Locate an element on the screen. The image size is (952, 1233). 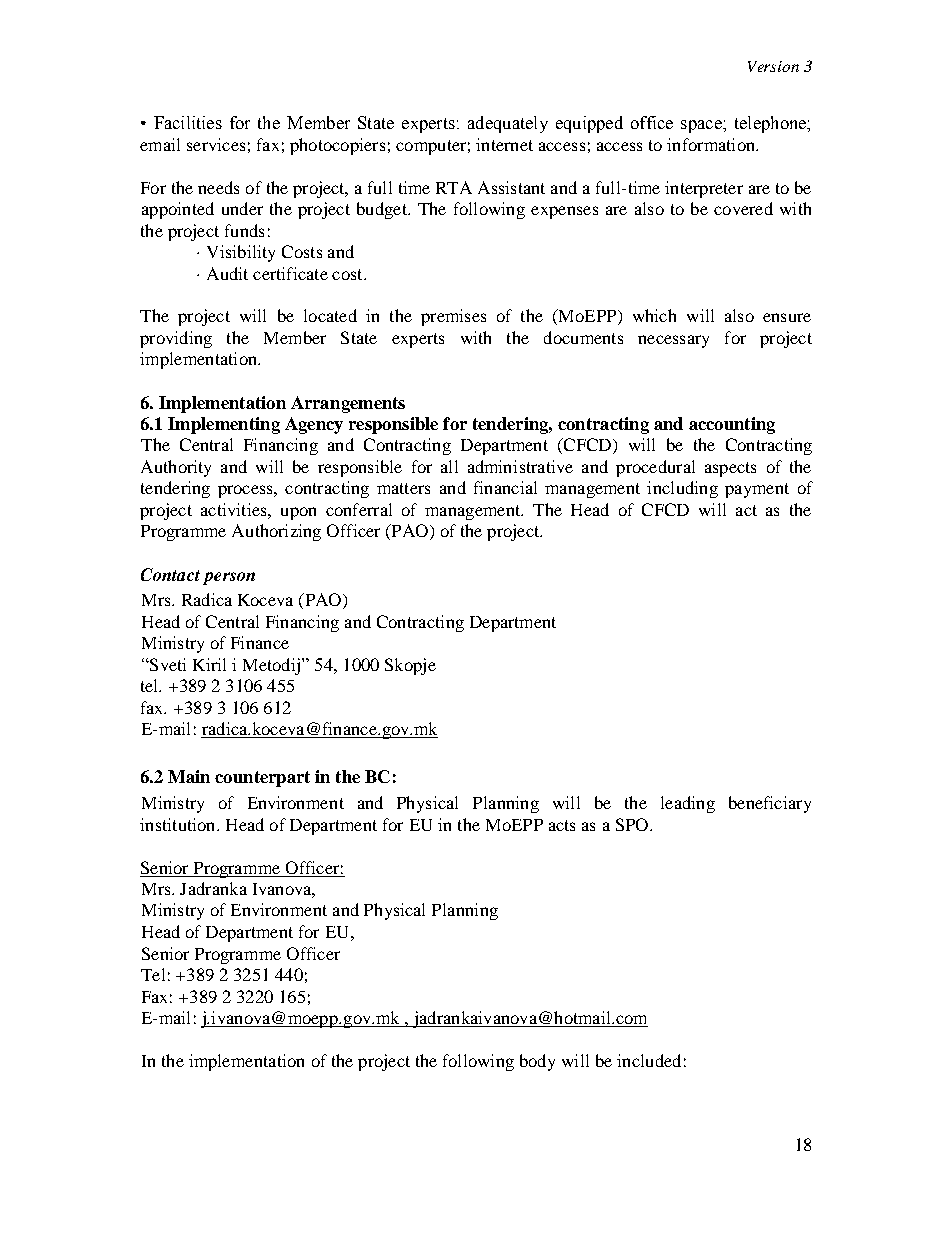
person is located at coordinates (229, 578).
